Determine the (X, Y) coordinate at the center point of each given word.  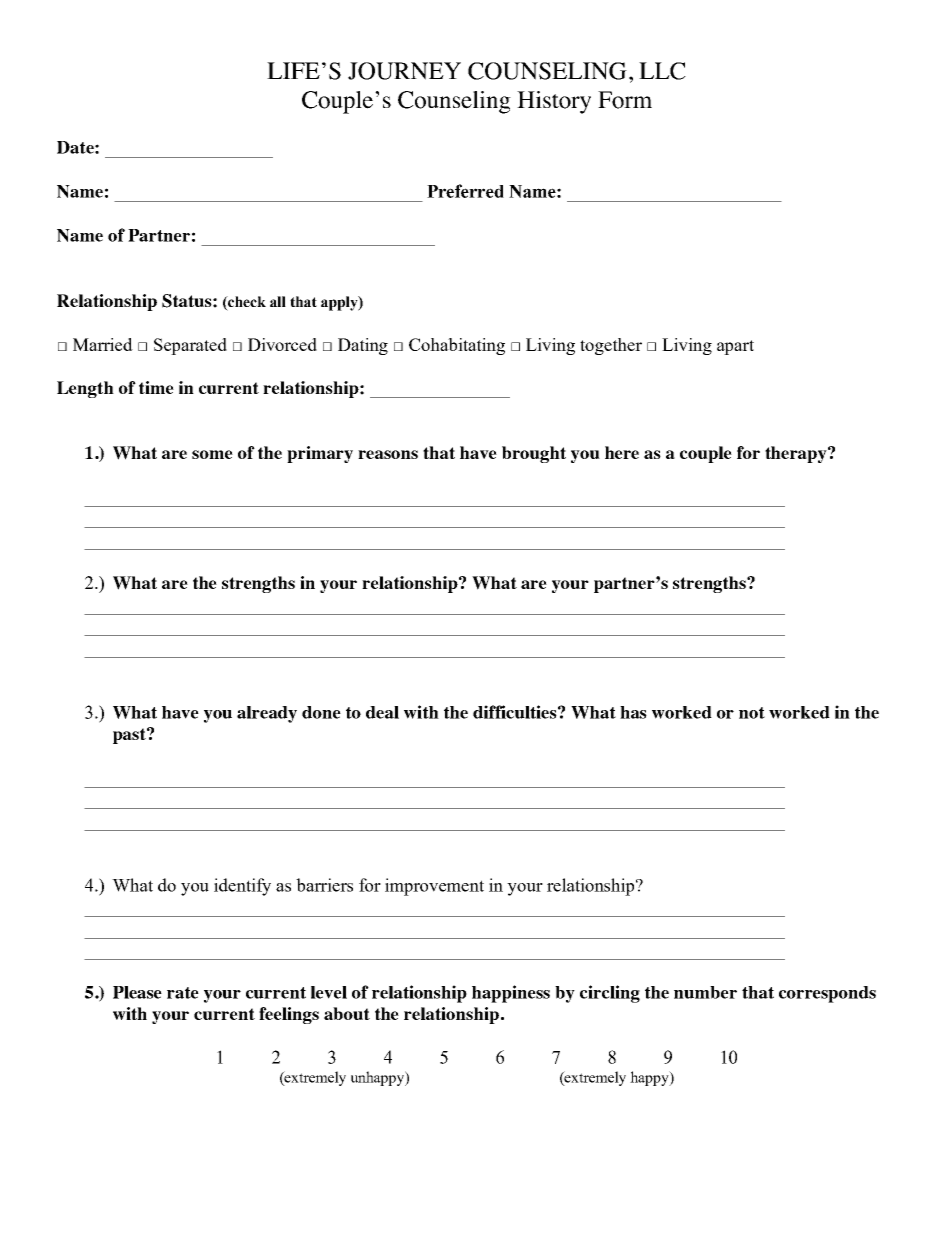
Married (103, 344)
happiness (511, 994)
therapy (797, 454)
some (212, 454)
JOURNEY (404, 71)
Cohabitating (457, 346)
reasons (388, 454)
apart (735, 347)
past (130, 736)
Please (137, 992)
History (554, 102)
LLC (662, 71)
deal (382, 712)
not (752, 713)
